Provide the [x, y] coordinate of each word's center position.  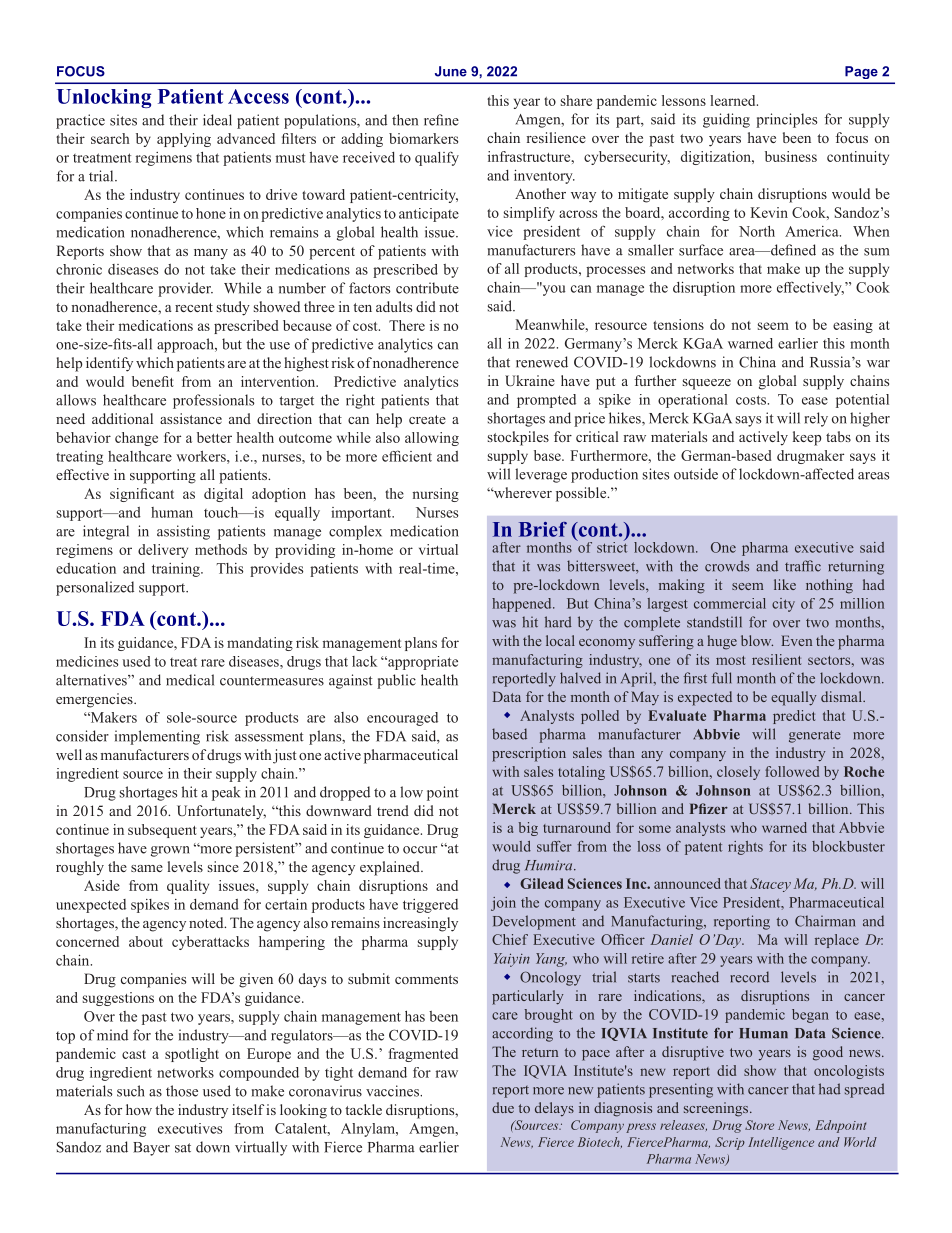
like [785, 584]
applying [184, 140]
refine [441, 120]
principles [786, 120]
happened [523, 605]
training [177, 570]
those [182, 1091]
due [503, 1107]
